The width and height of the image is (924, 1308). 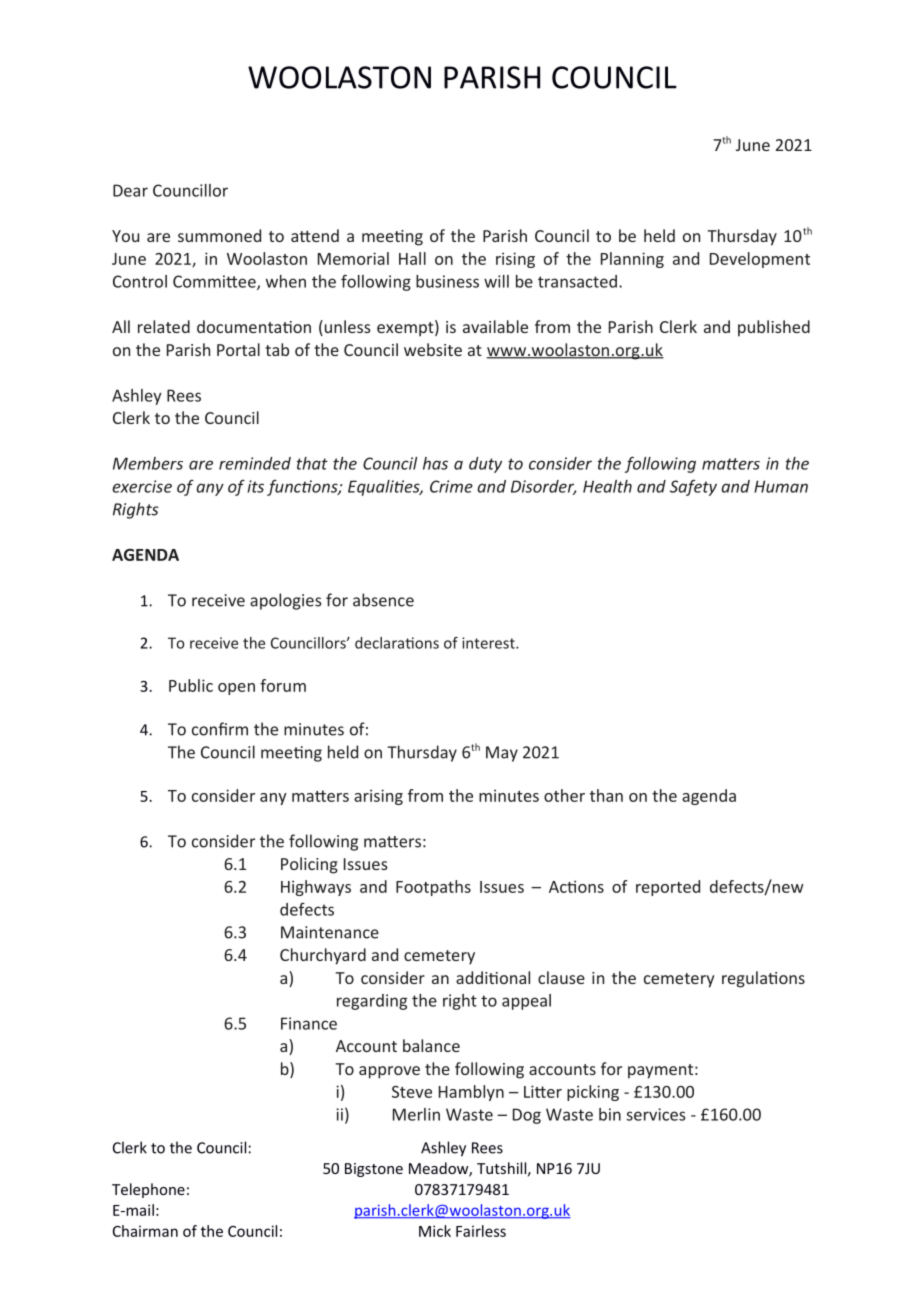 What do you see at coordinates (412, 258) in the image?
I see `Hall` at bounding box center [412, 258].
